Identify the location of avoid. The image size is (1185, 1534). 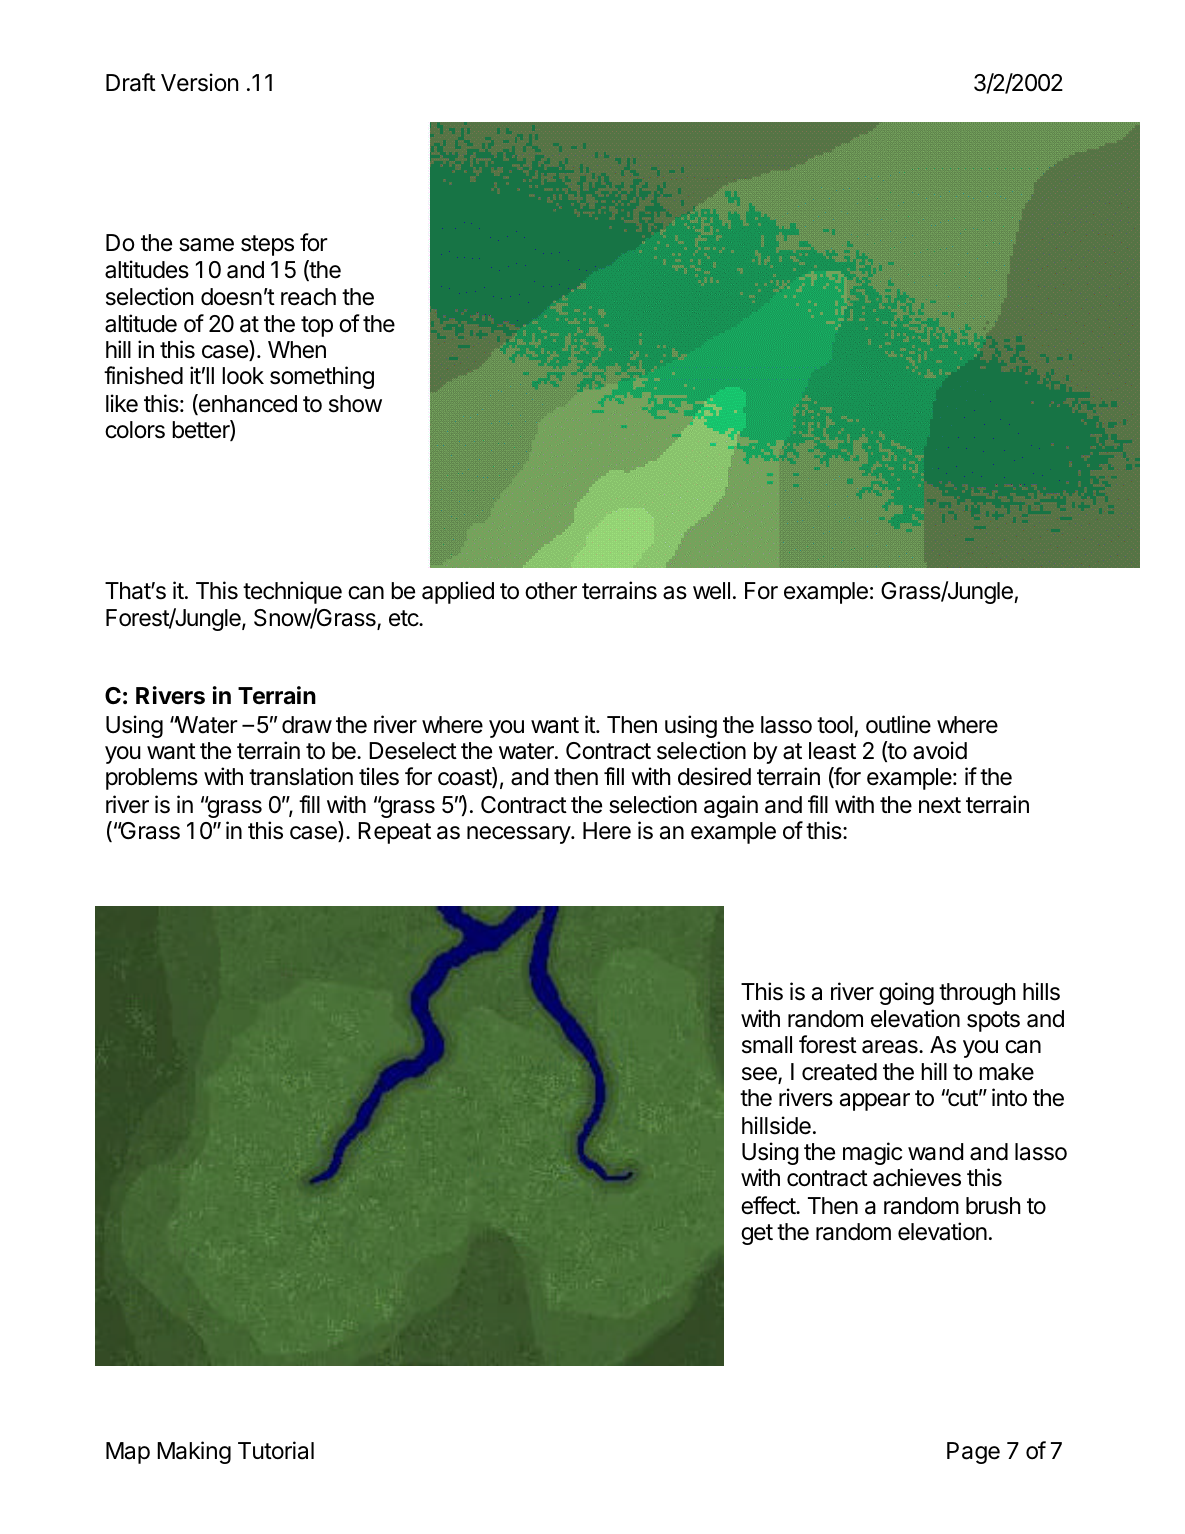
(940, 750).
